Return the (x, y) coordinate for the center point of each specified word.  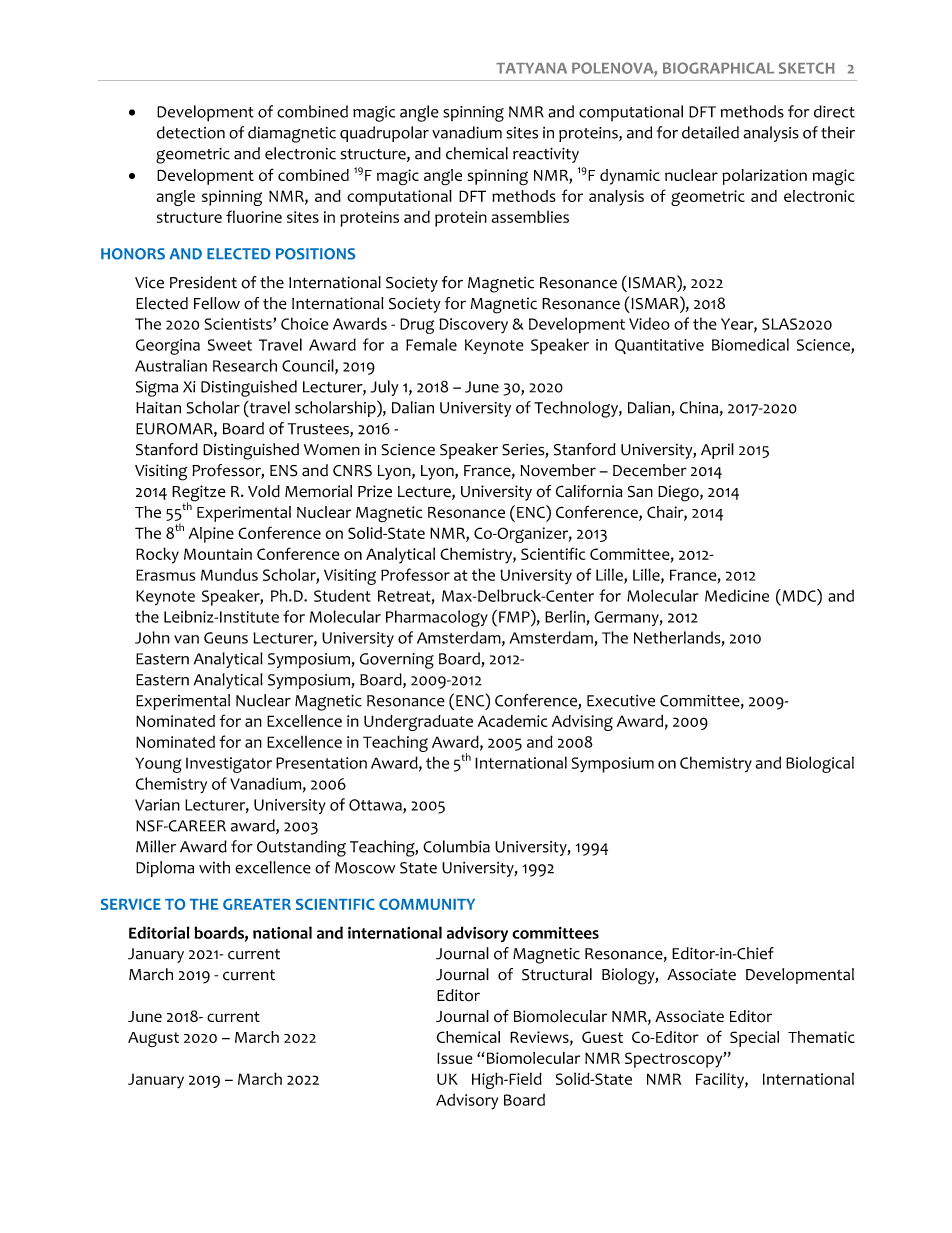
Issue (455, 1058)
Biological (820, 764)
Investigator (229, 765)
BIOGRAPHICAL (718, 68)
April (717, 451)
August (153, 1039)
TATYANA (531, 68)
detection (191, 132)
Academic (512, 721)
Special (754, 1039)
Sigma (157, 389)
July (384, 388)
